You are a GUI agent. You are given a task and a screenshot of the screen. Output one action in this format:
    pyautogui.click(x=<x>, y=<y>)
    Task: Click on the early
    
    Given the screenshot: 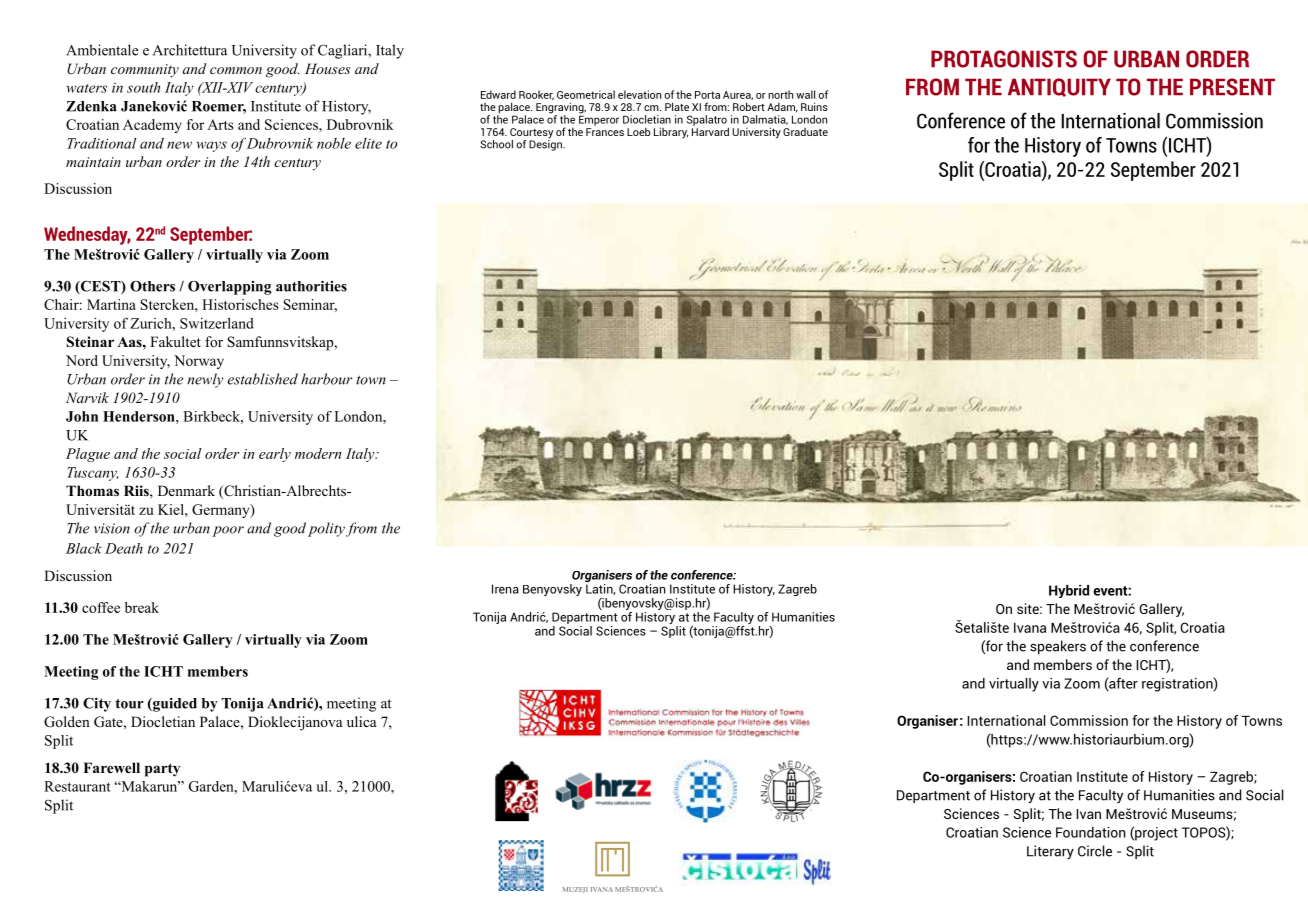 What is the action you would take?
    pyautogui.click(x=275, y=455)
